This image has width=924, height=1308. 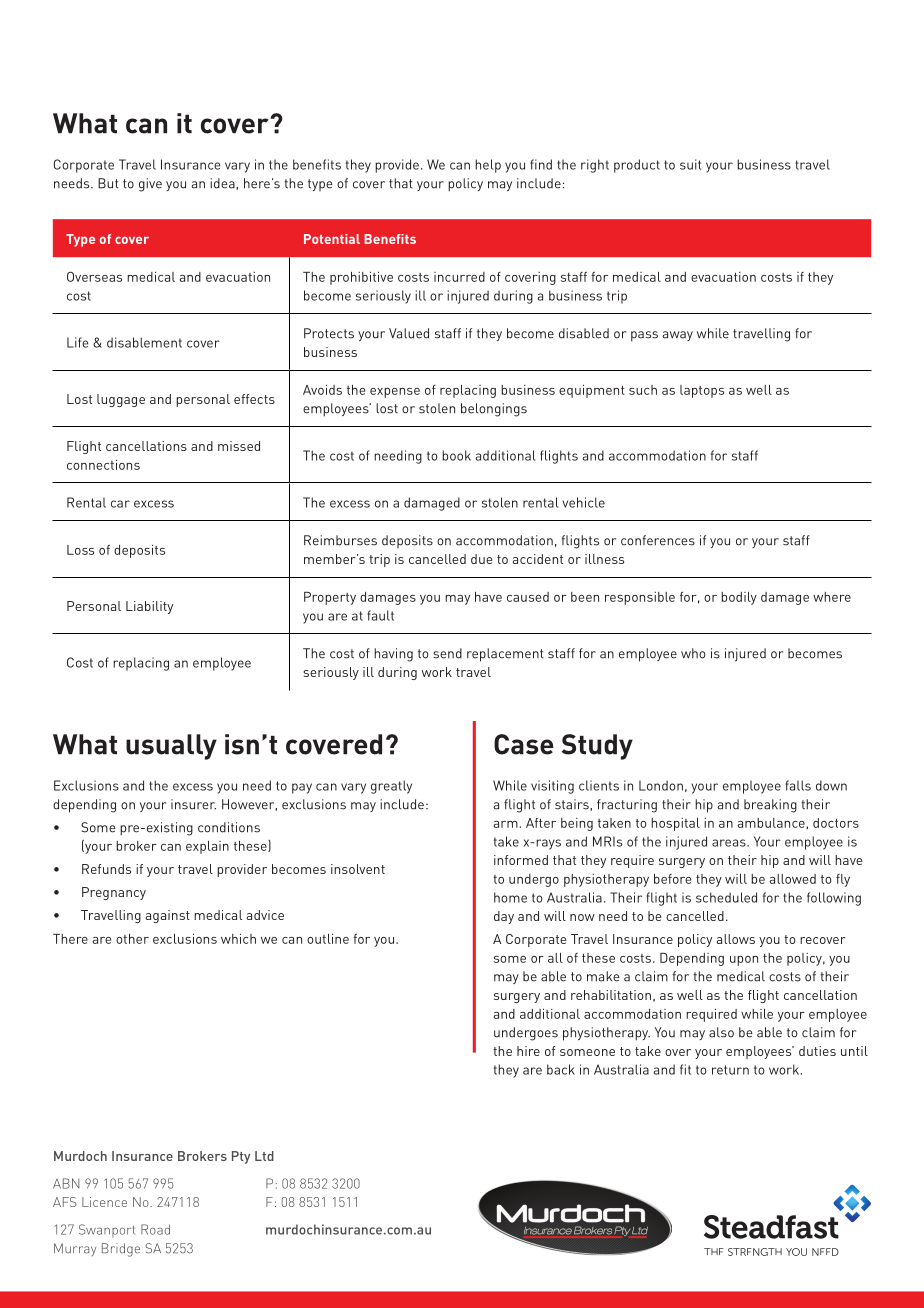 I want to click on return, so click(x=730, y=1070).
